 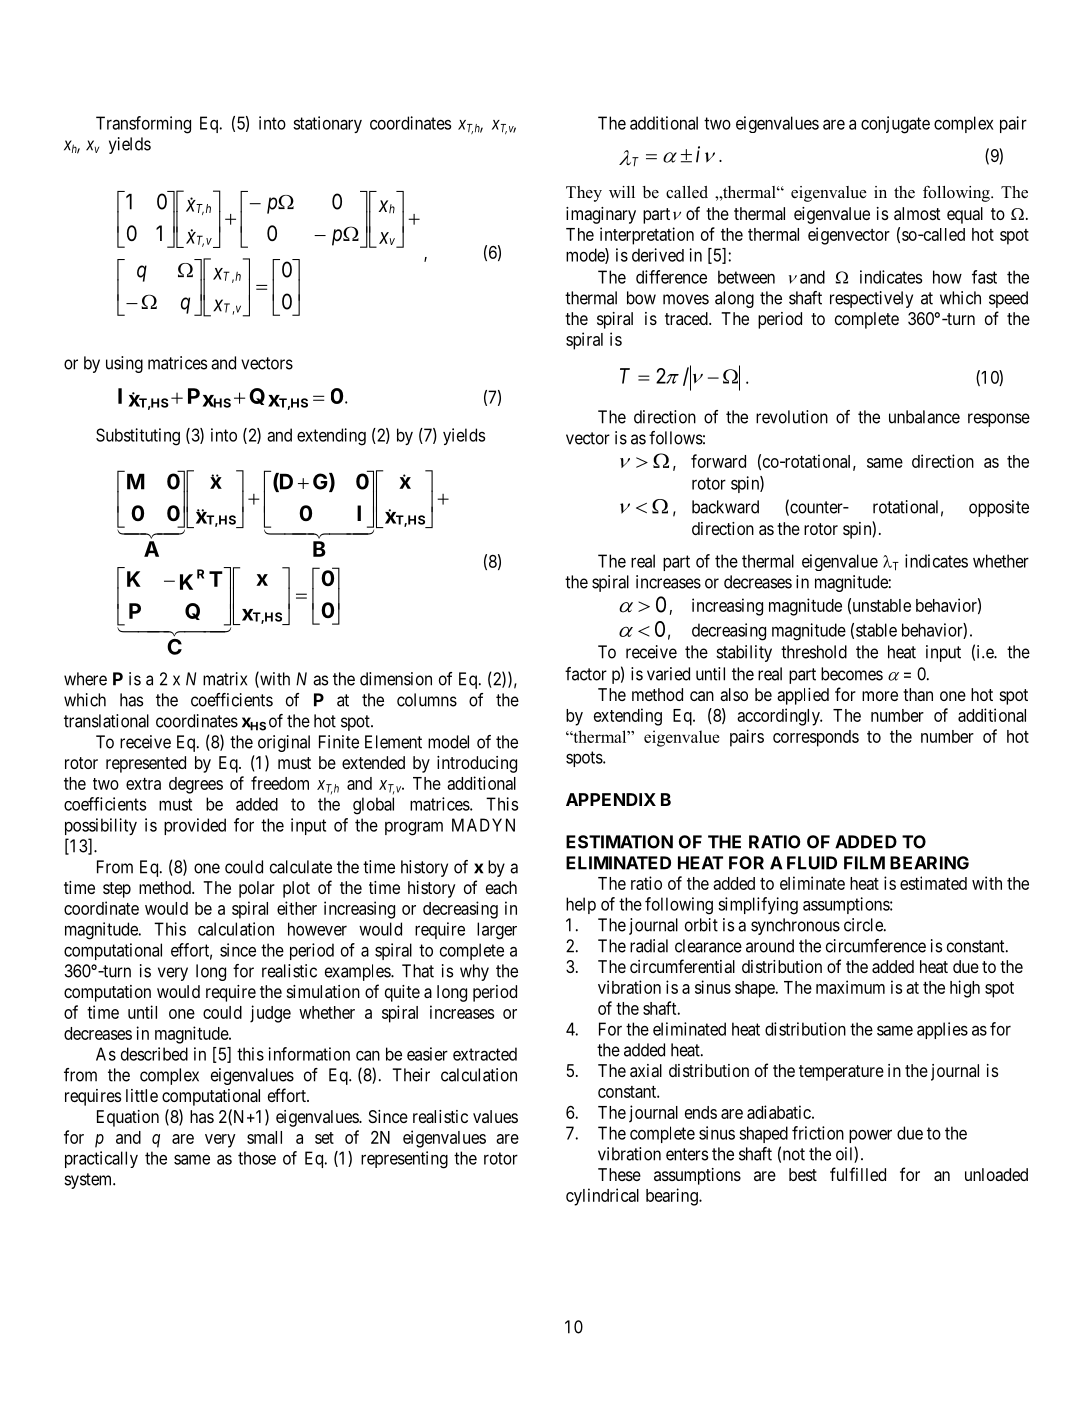 I want to click on becomes, so click(x=852, y=674).
